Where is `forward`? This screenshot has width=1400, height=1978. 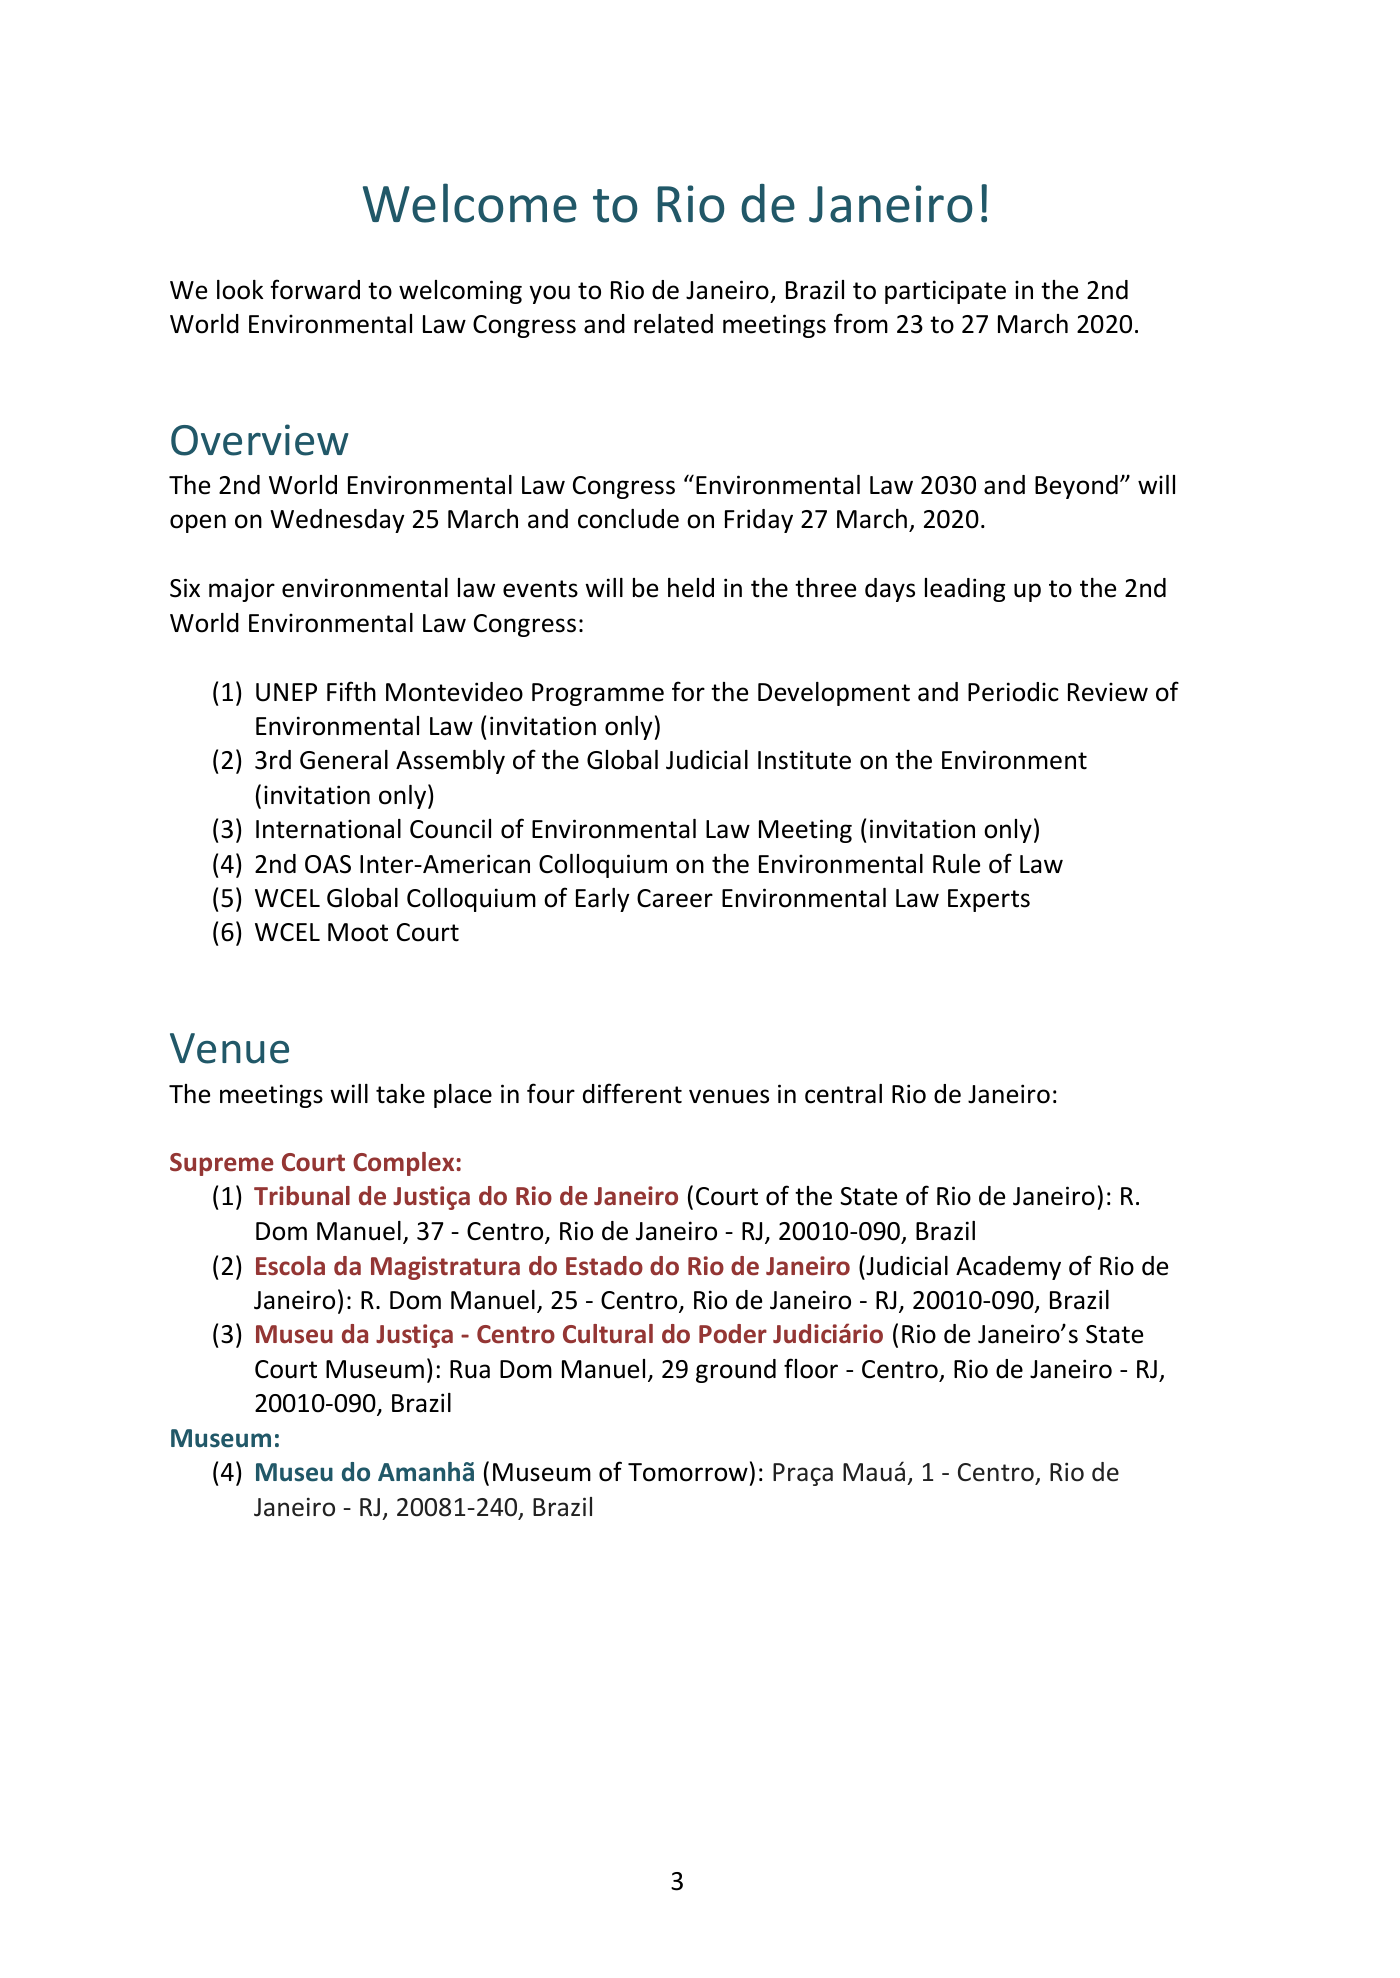 forward is located at coordinates (315, 289).
